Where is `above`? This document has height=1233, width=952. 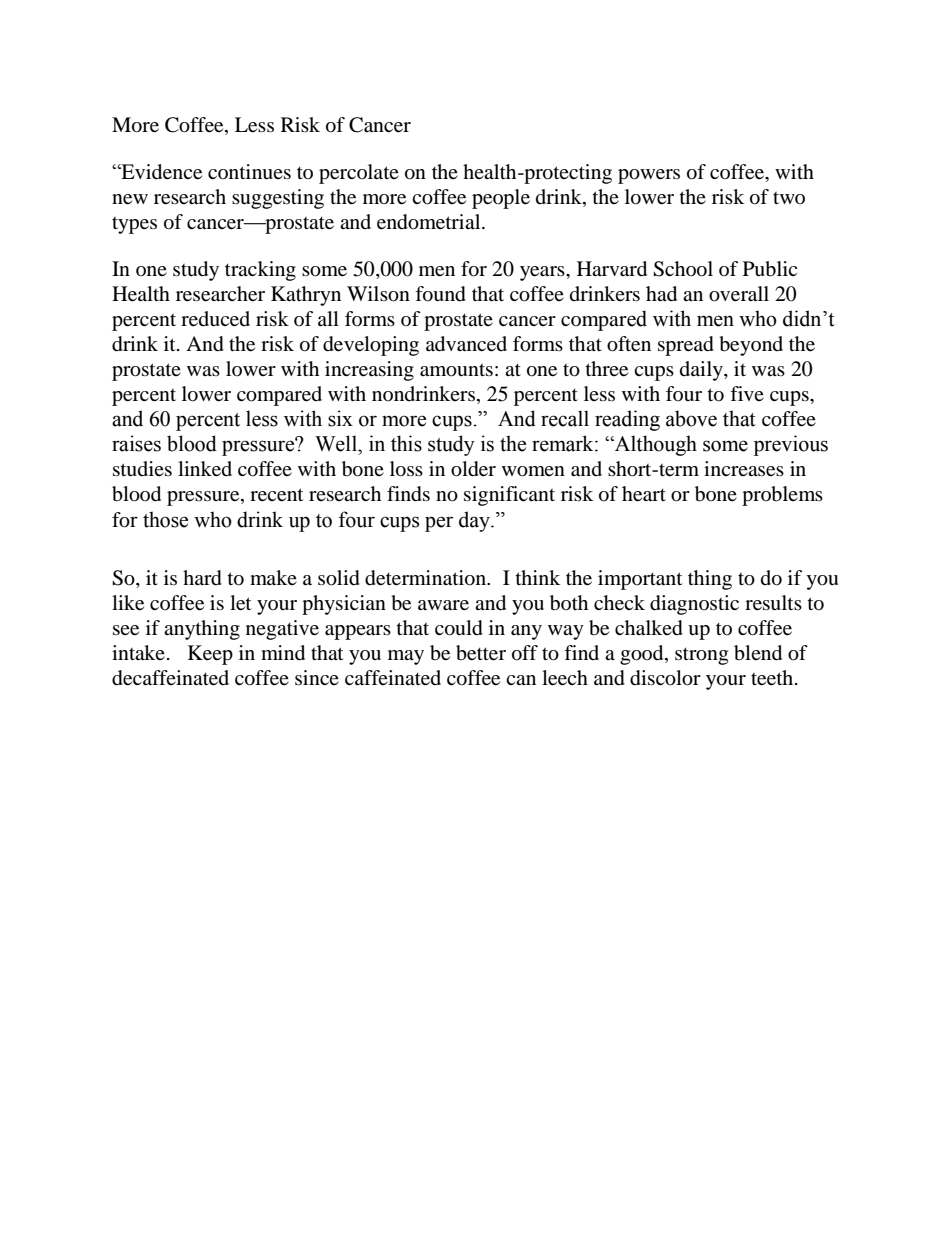
above is located at coordinates (691, 418).
